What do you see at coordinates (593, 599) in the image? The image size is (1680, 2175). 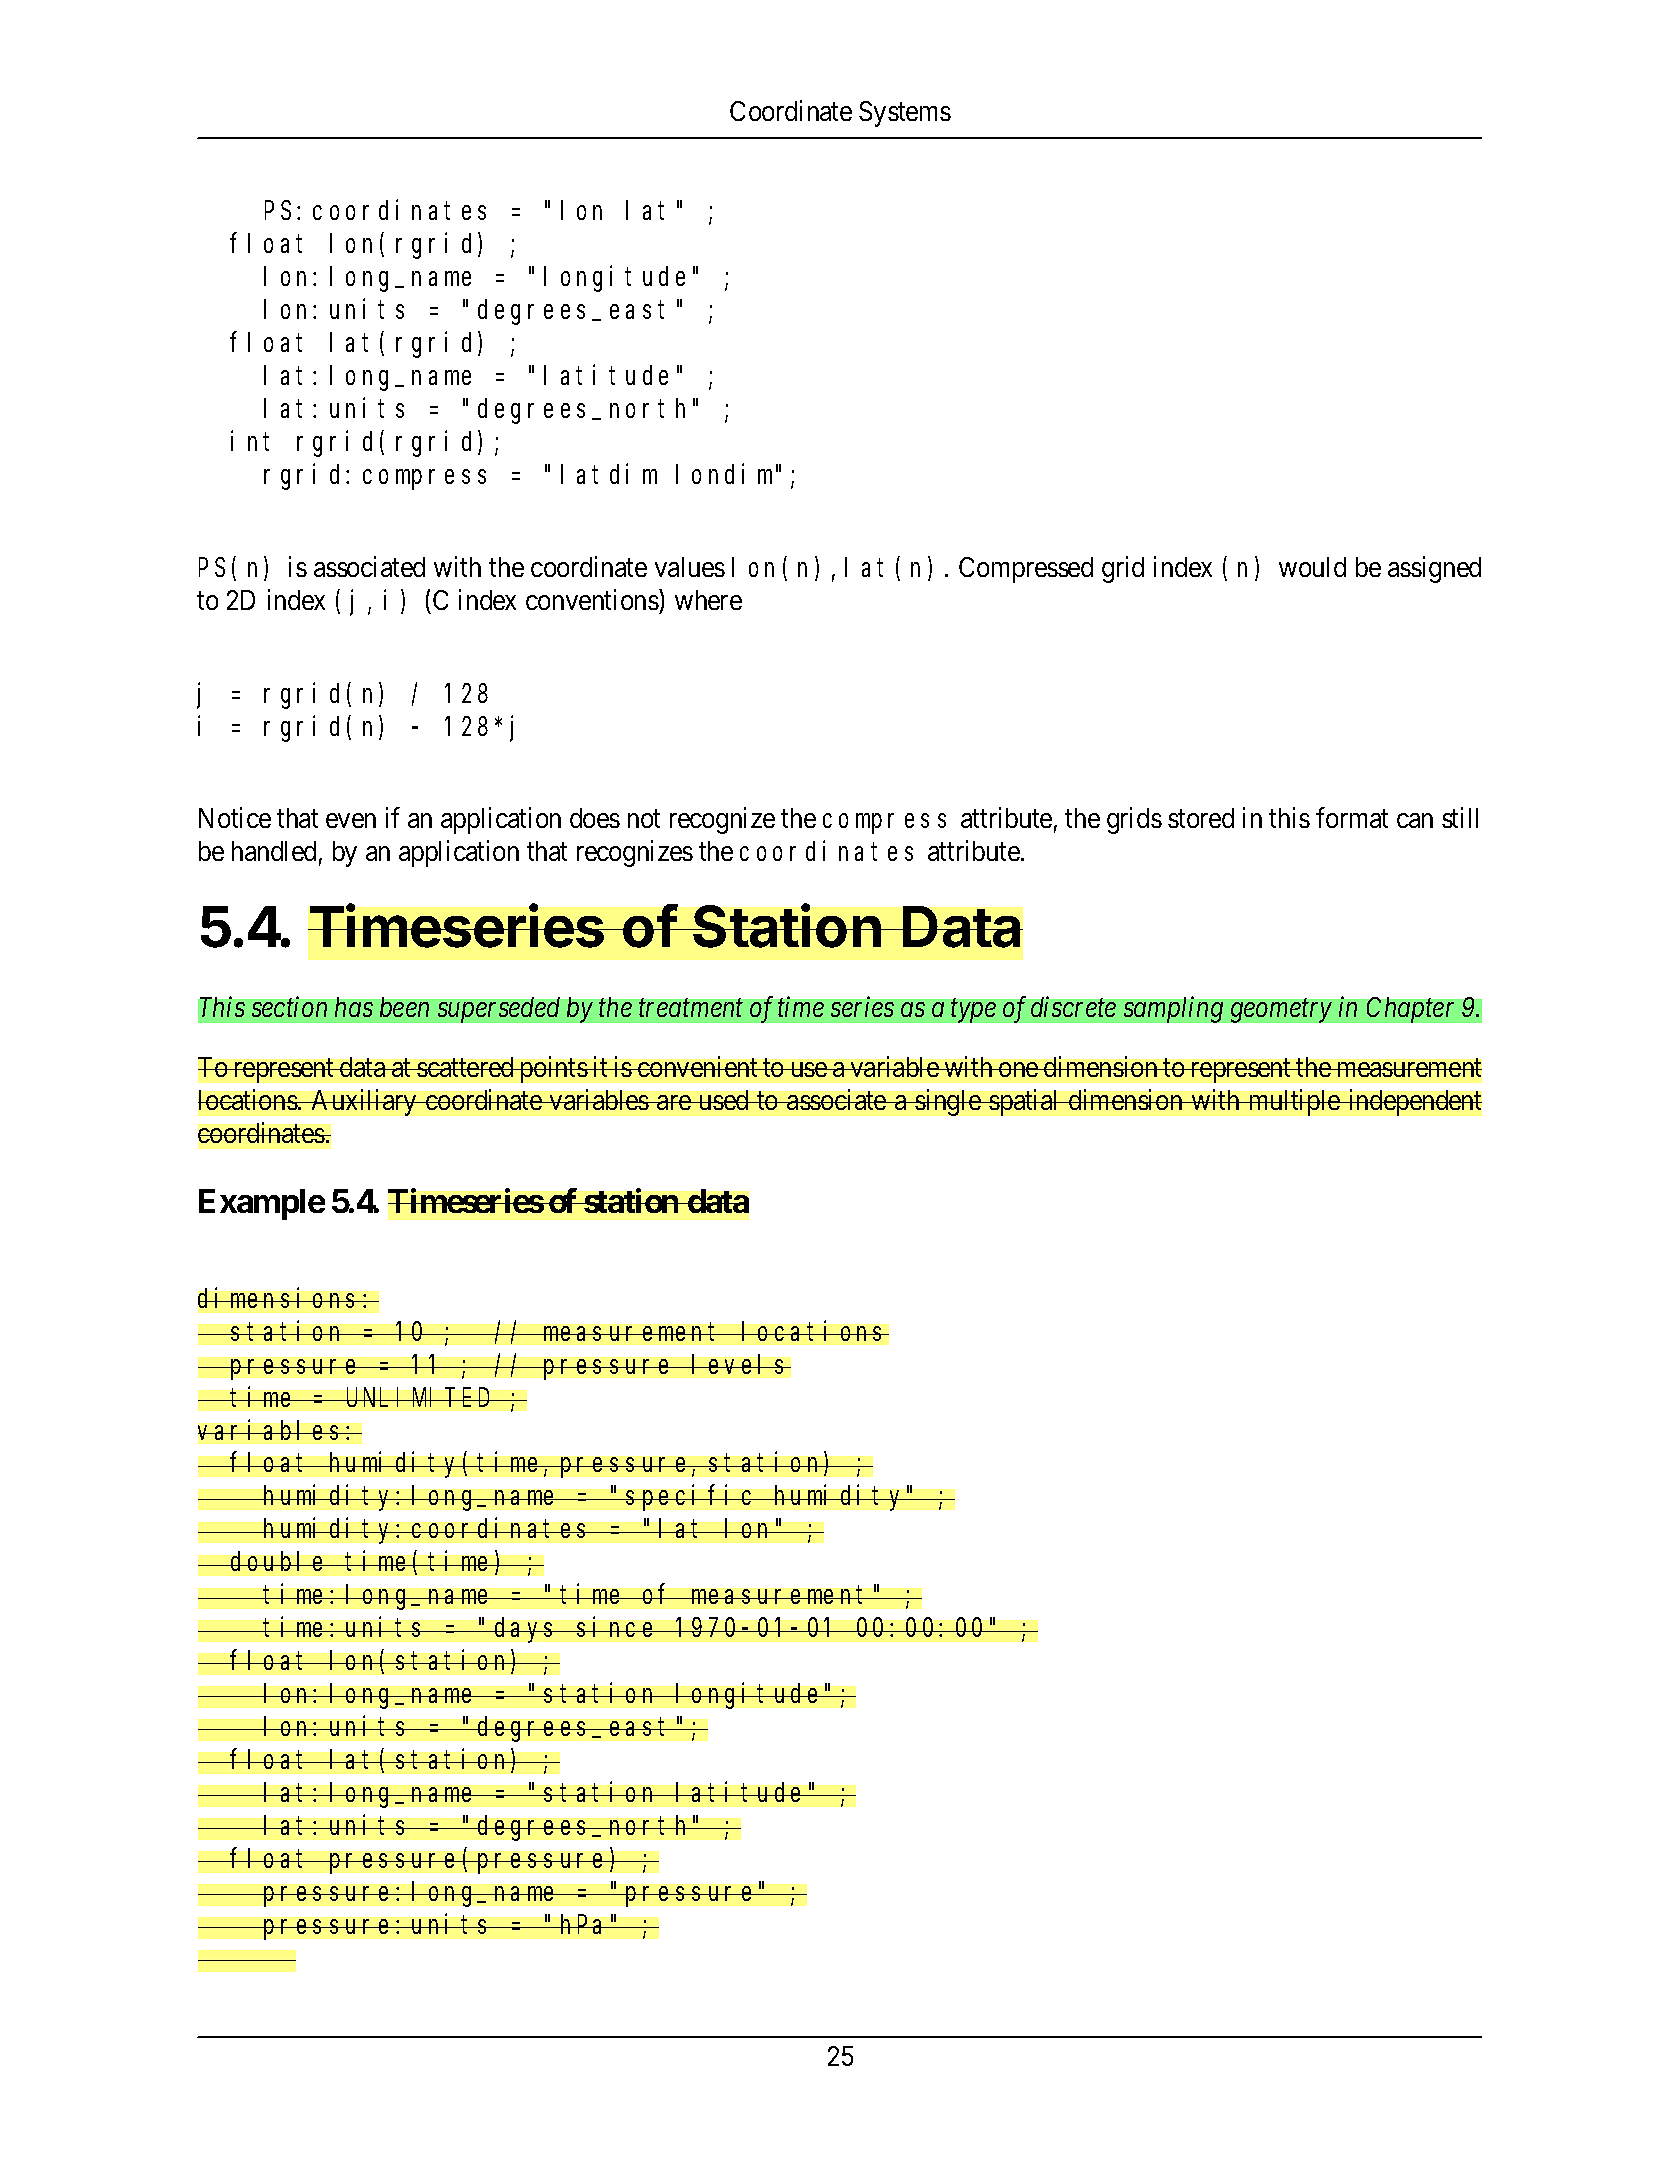 I see `conventions` at bounding box center [593, 599].
